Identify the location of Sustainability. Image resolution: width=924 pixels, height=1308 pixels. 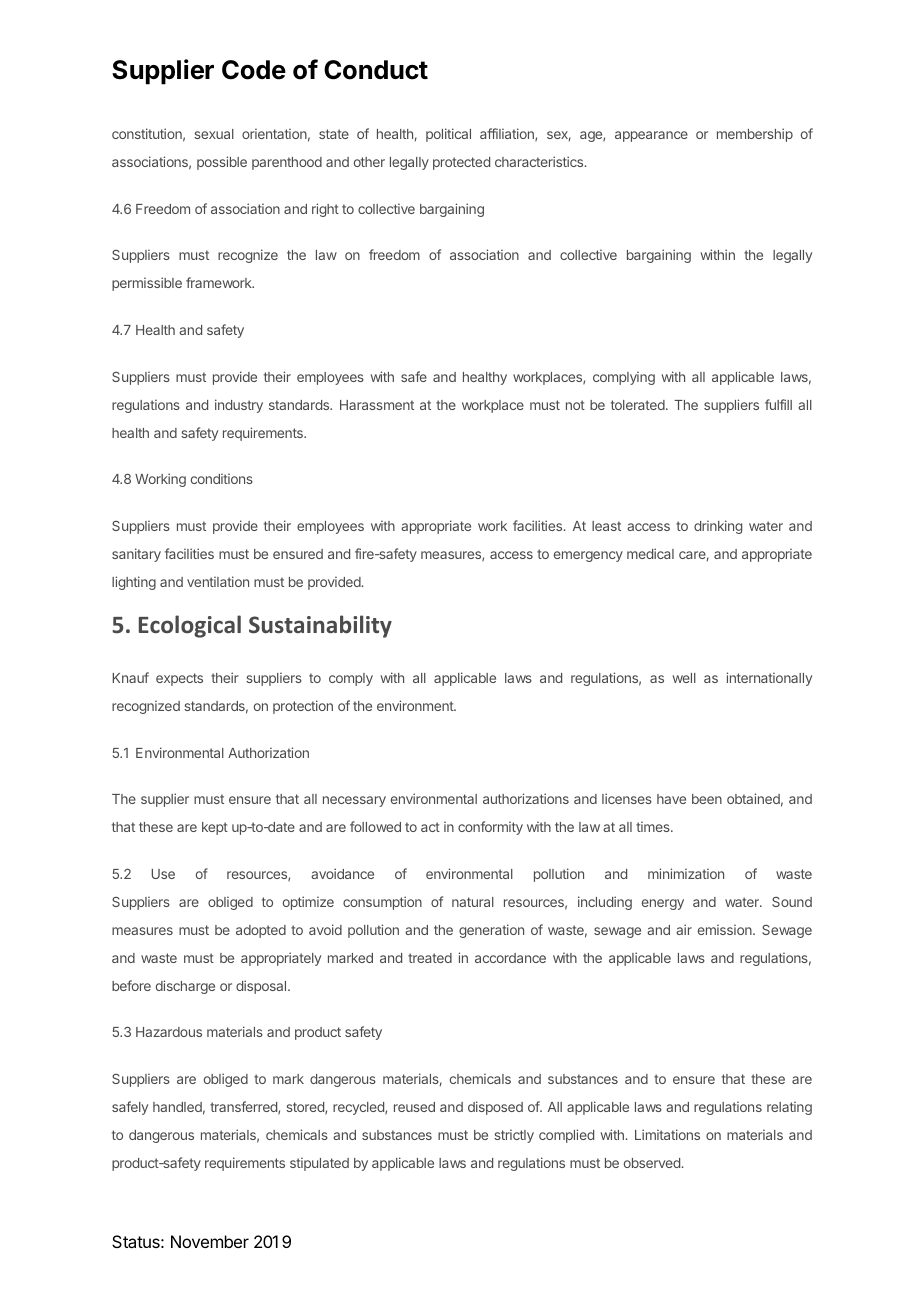
(320, 626).
